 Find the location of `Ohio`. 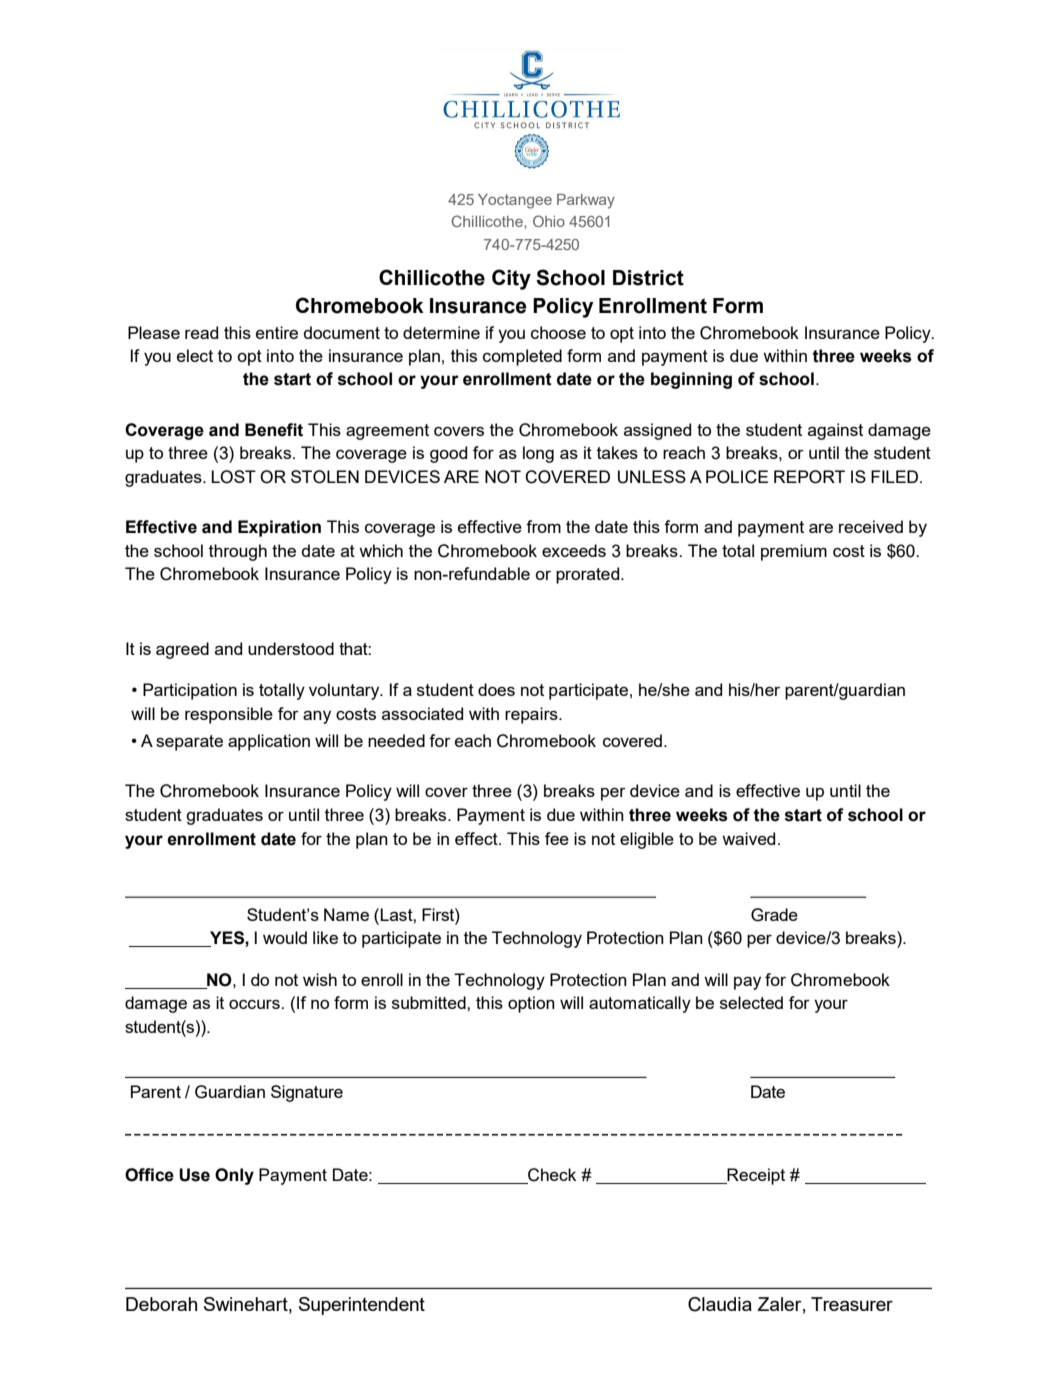

Ohio is located at coordinates (549, 221).
